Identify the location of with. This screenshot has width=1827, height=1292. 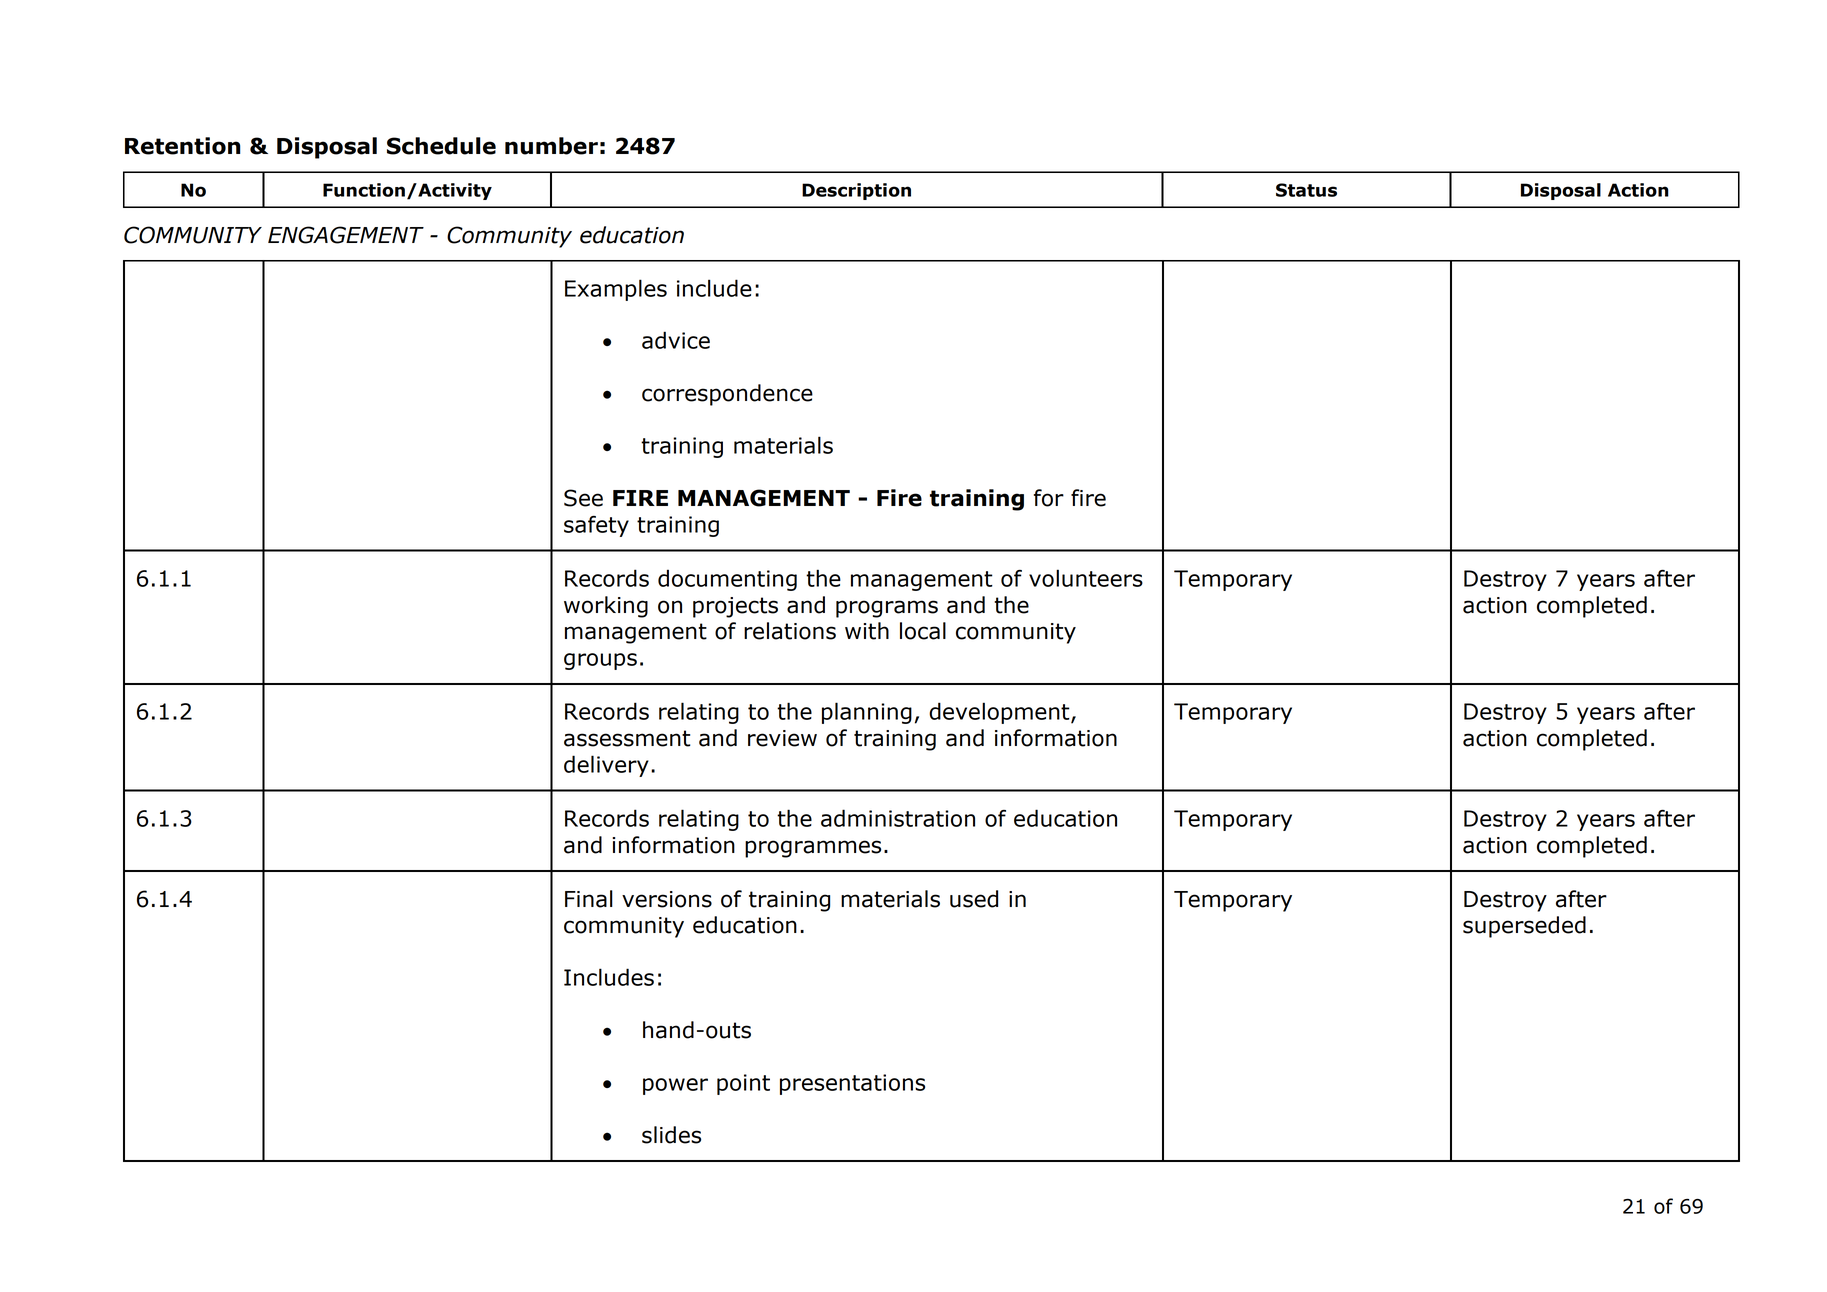
(867, 631).
